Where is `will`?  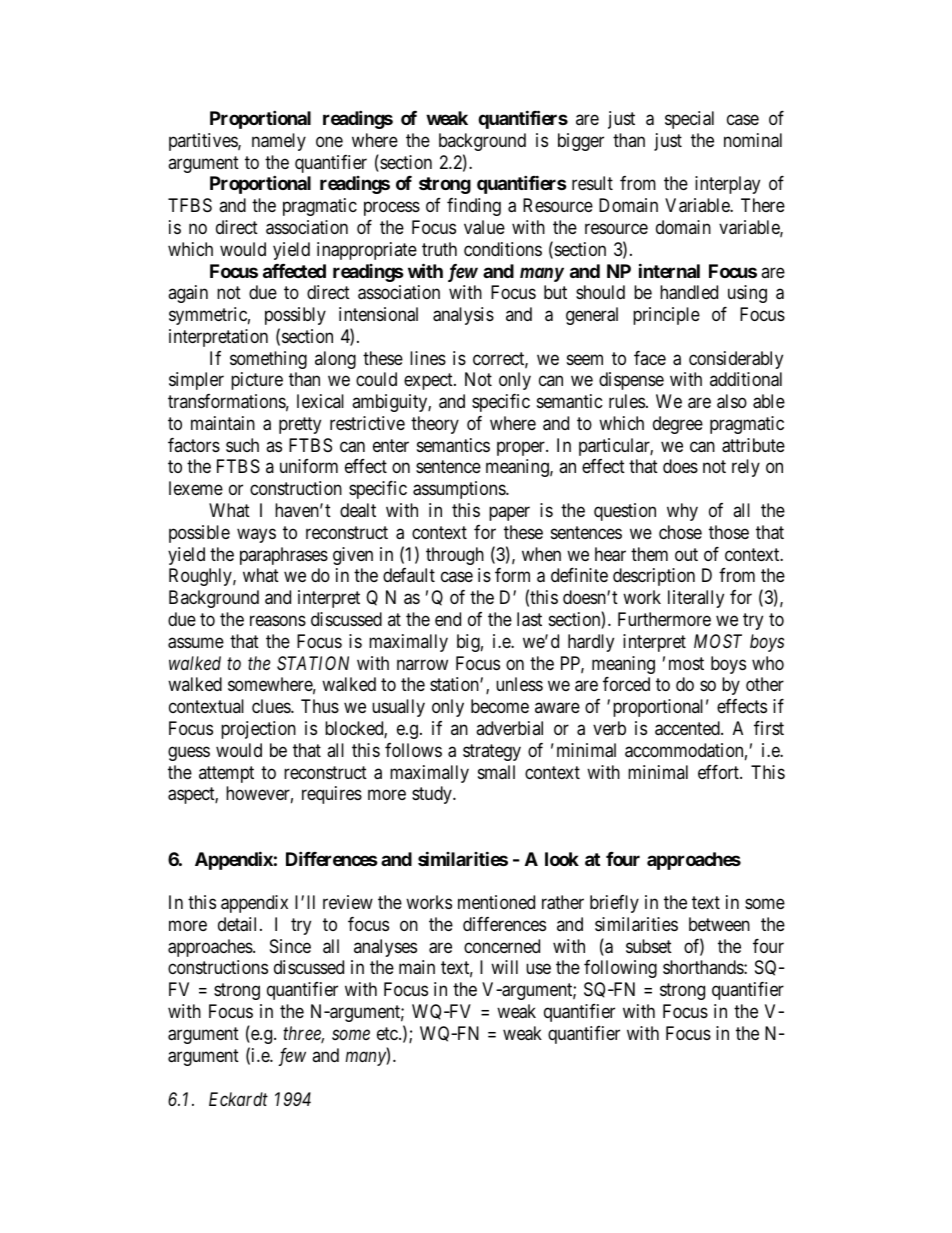 will is located at coordinates (504, 967).
